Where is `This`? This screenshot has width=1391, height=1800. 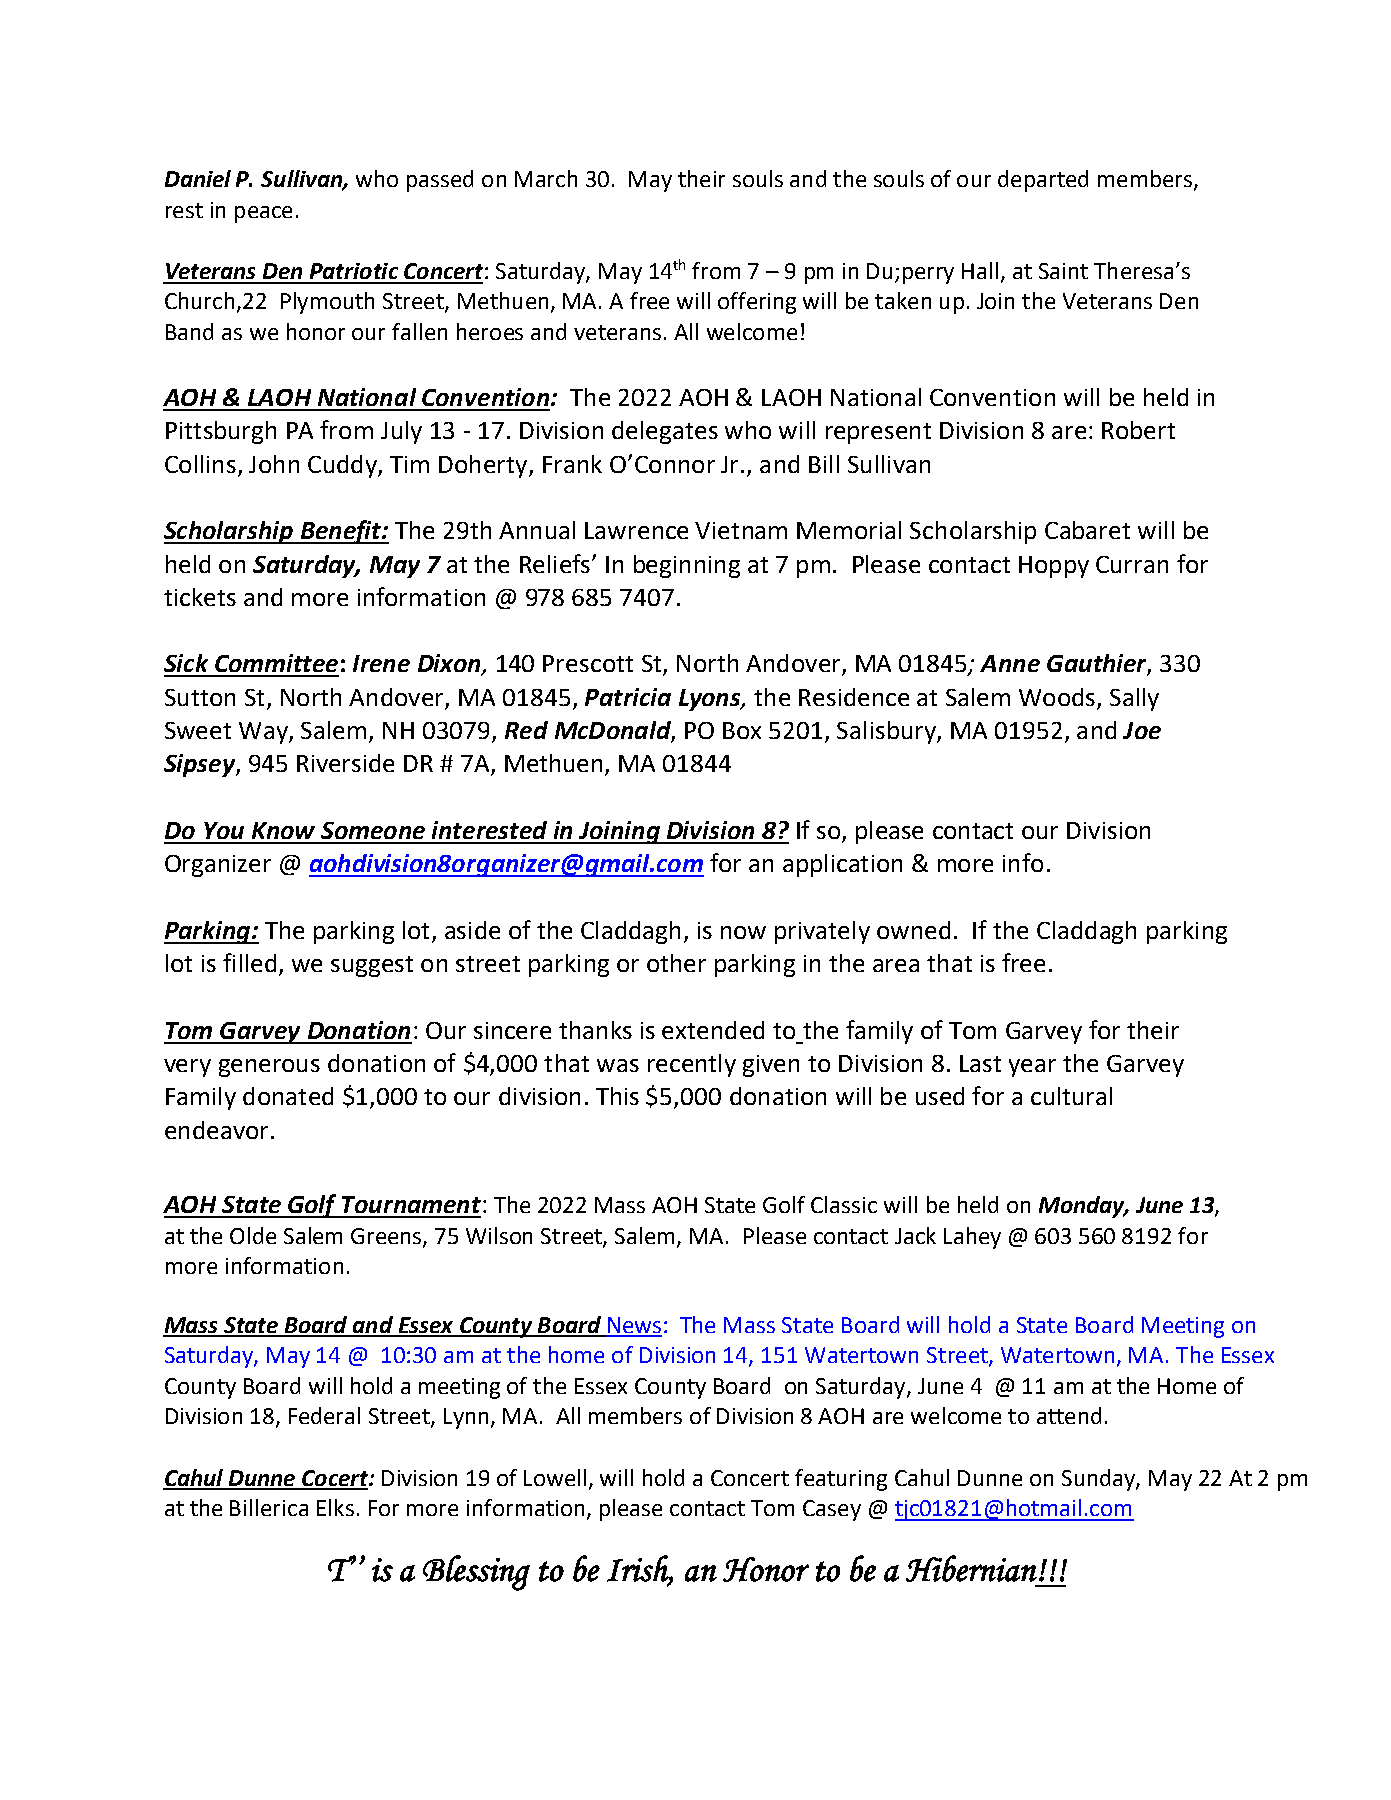
This is located at coordinates (617, 1096).
